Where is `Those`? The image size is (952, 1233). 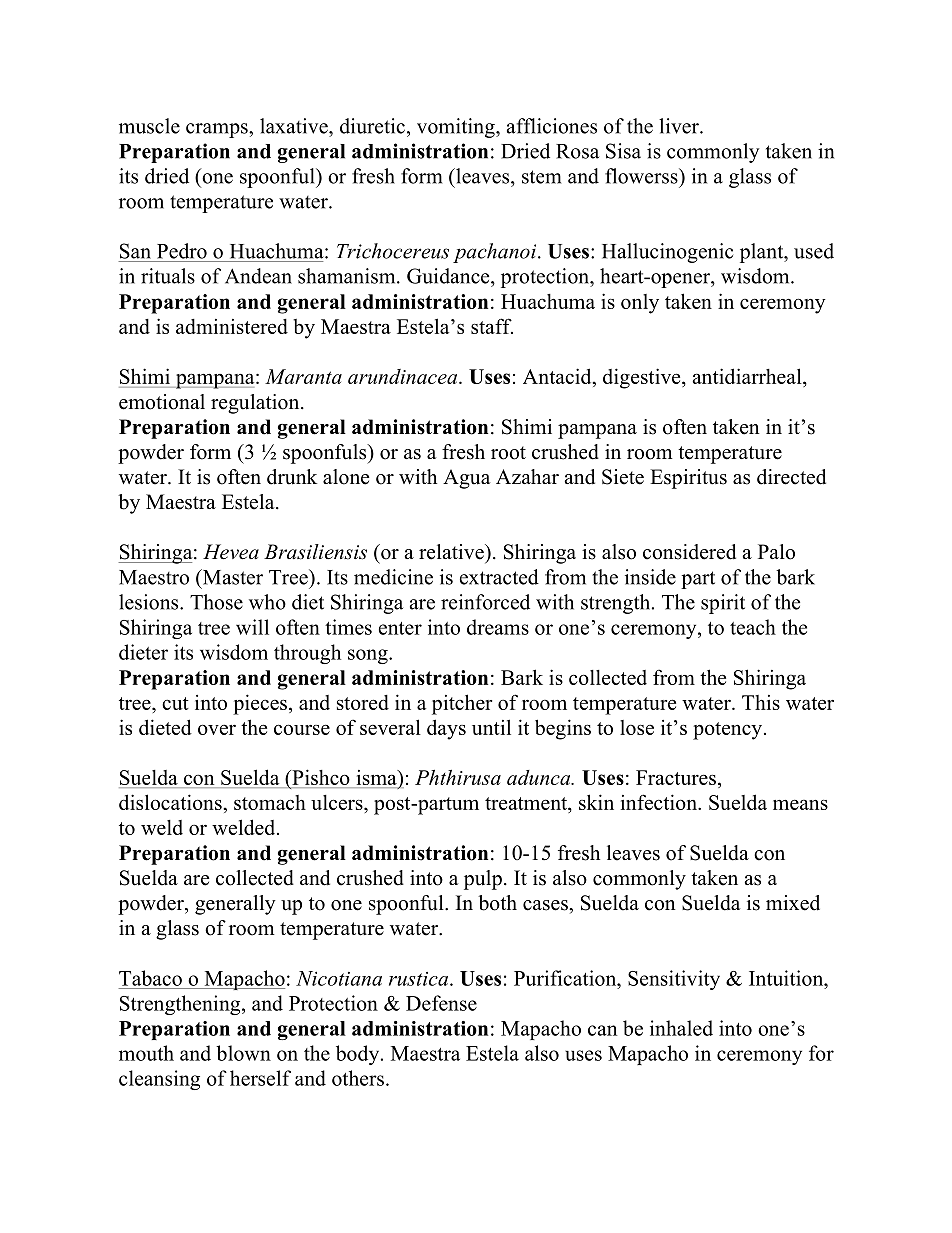
Those is located at coordinates (216, 602).
